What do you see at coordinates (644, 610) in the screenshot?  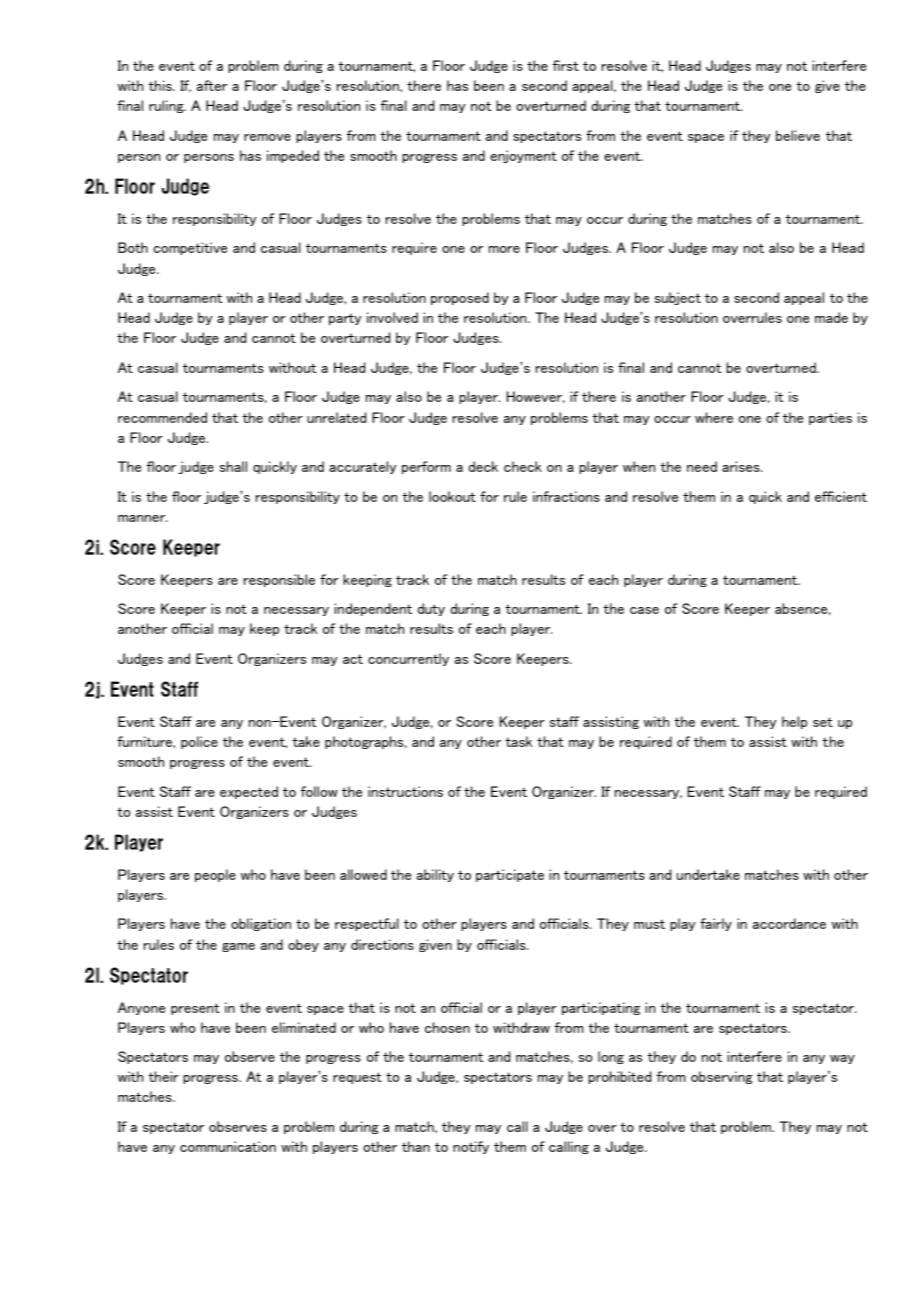 I see `case` at bounding box center [644, 610].
